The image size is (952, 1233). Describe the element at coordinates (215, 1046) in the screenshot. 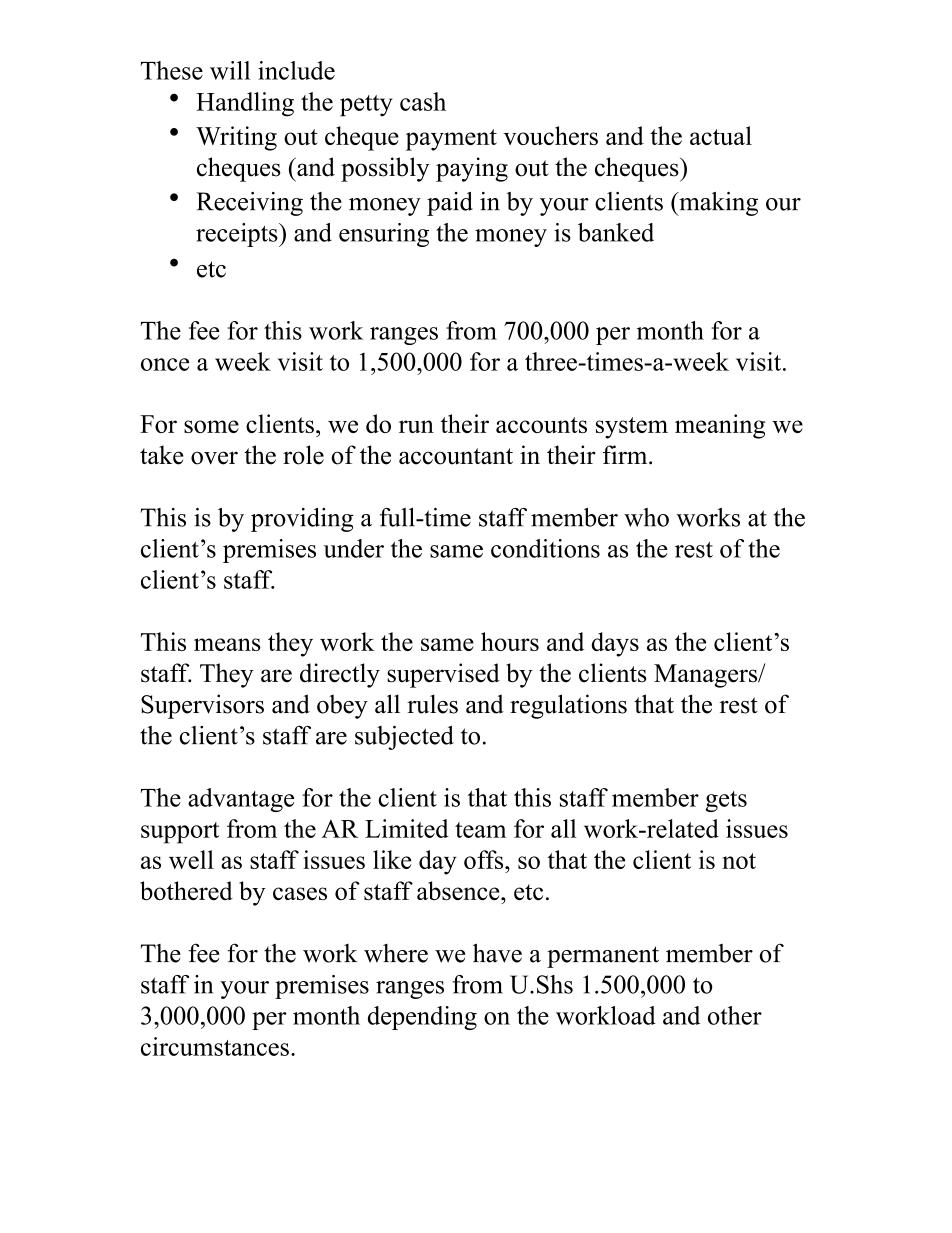

I see `circumstances` at that location.
